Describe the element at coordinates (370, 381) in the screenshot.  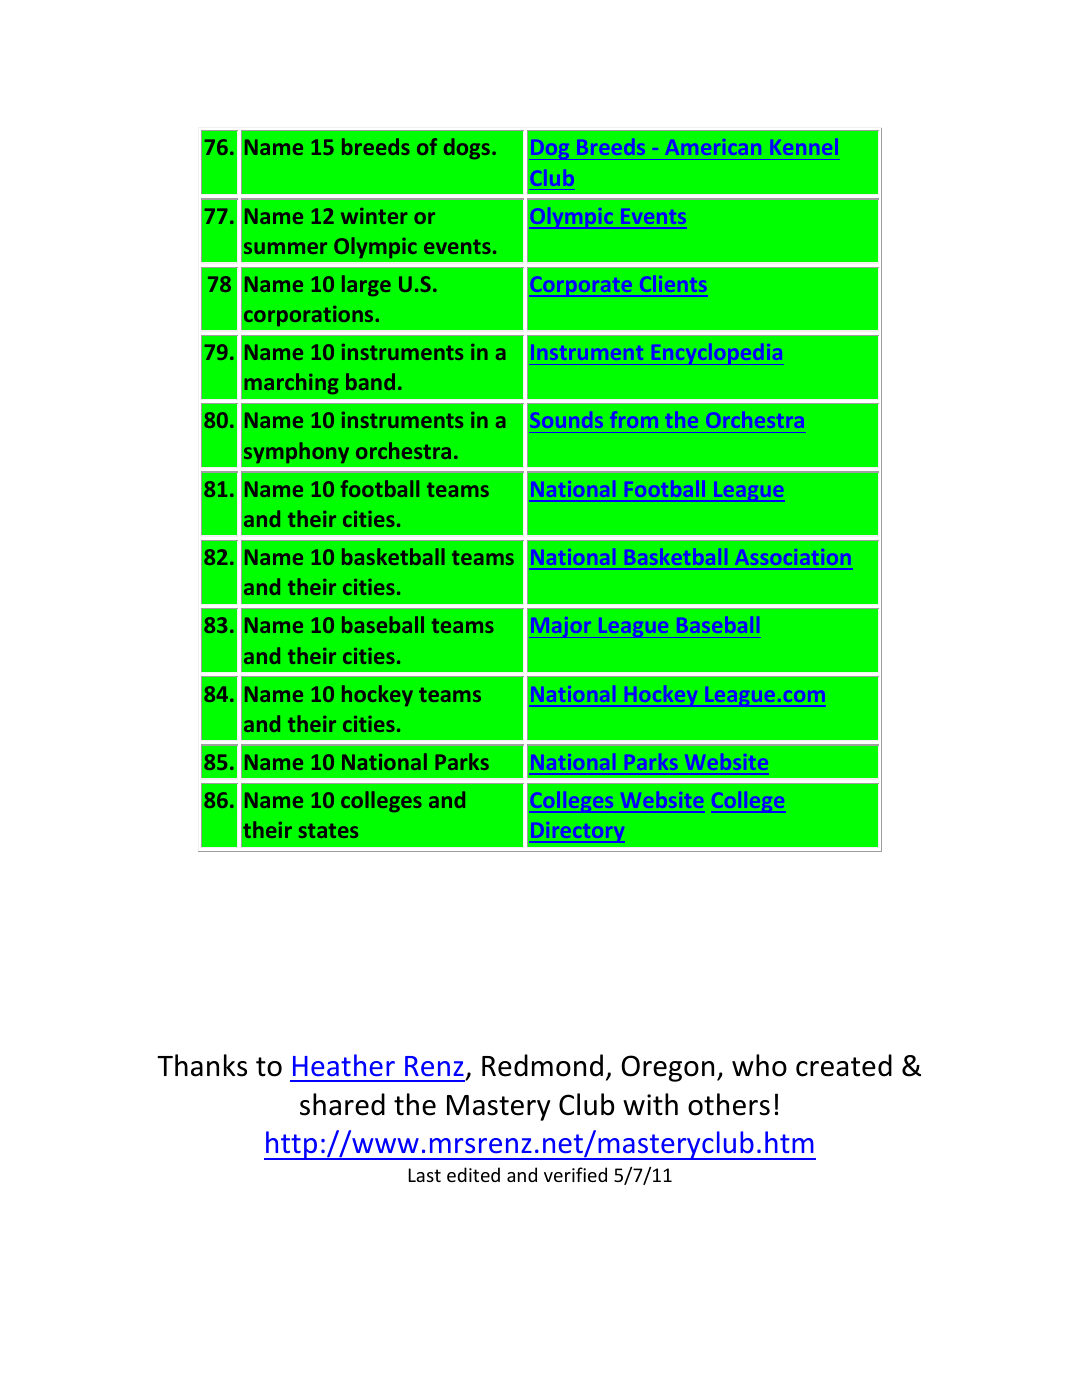
I see `band` at that location.
